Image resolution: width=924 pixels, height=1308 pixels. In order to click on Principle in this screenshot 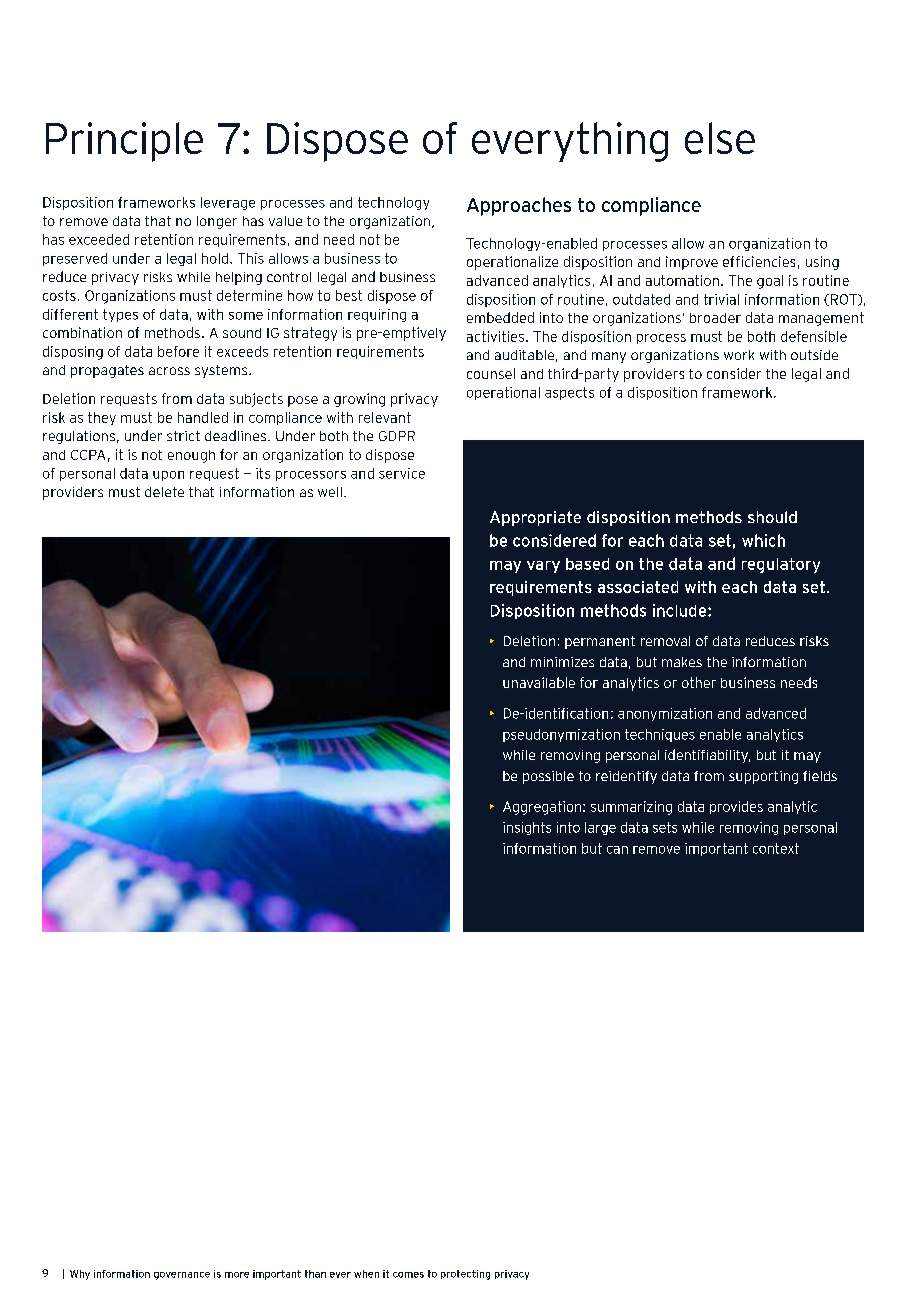, I will do `click(124, 142)`.
